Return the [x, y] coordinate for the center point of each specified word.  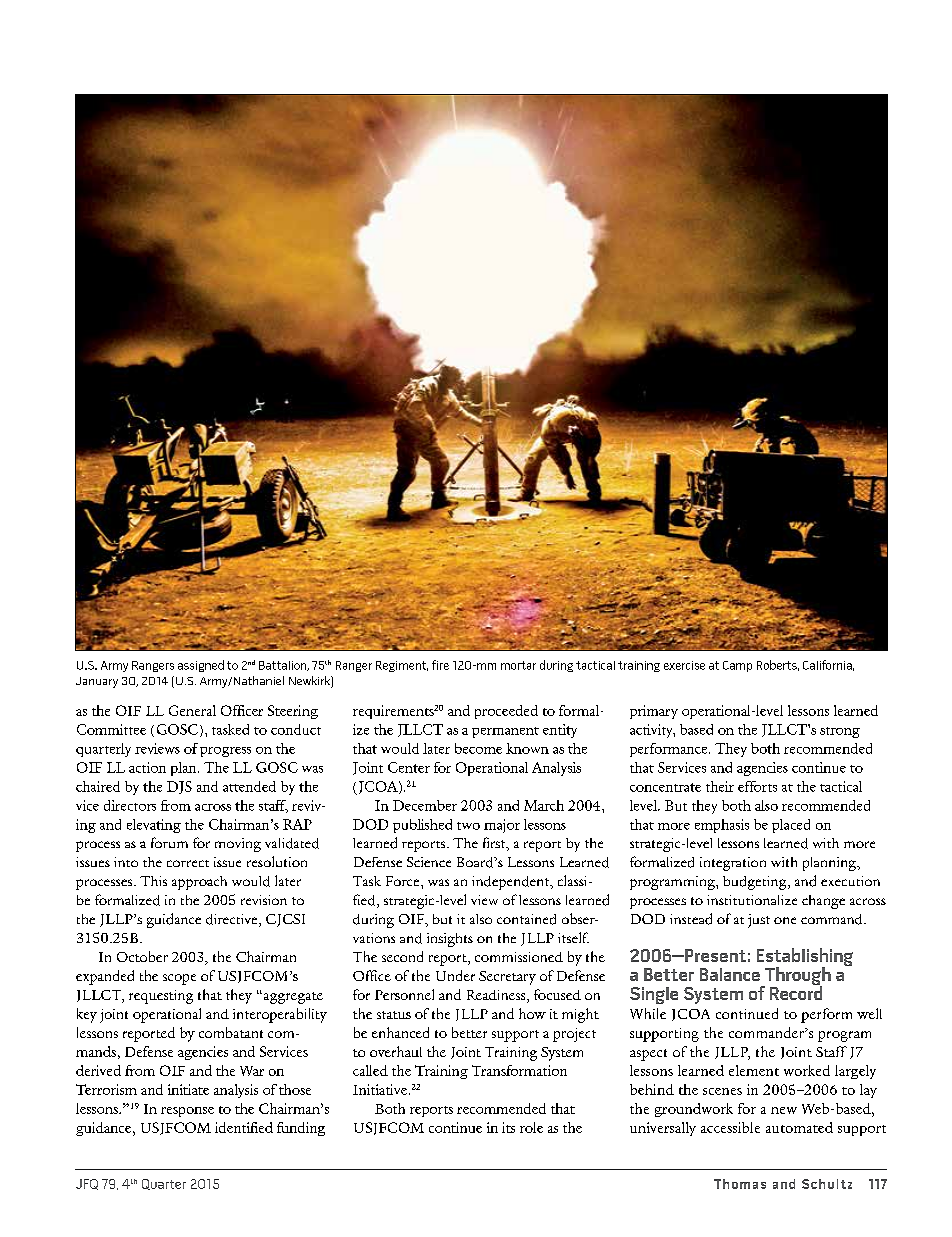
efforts [757, 786]
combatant [231, 1032]
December [425, 805]
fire [440, 665]
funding [301, 1129]
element [754, 1070]
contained [526, 919]
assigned [201, 666]
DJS [179, 787]
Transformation [519, 1070]
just [759, 921]
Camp [737, 666]
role [531, 1127]
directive [233, 920]
